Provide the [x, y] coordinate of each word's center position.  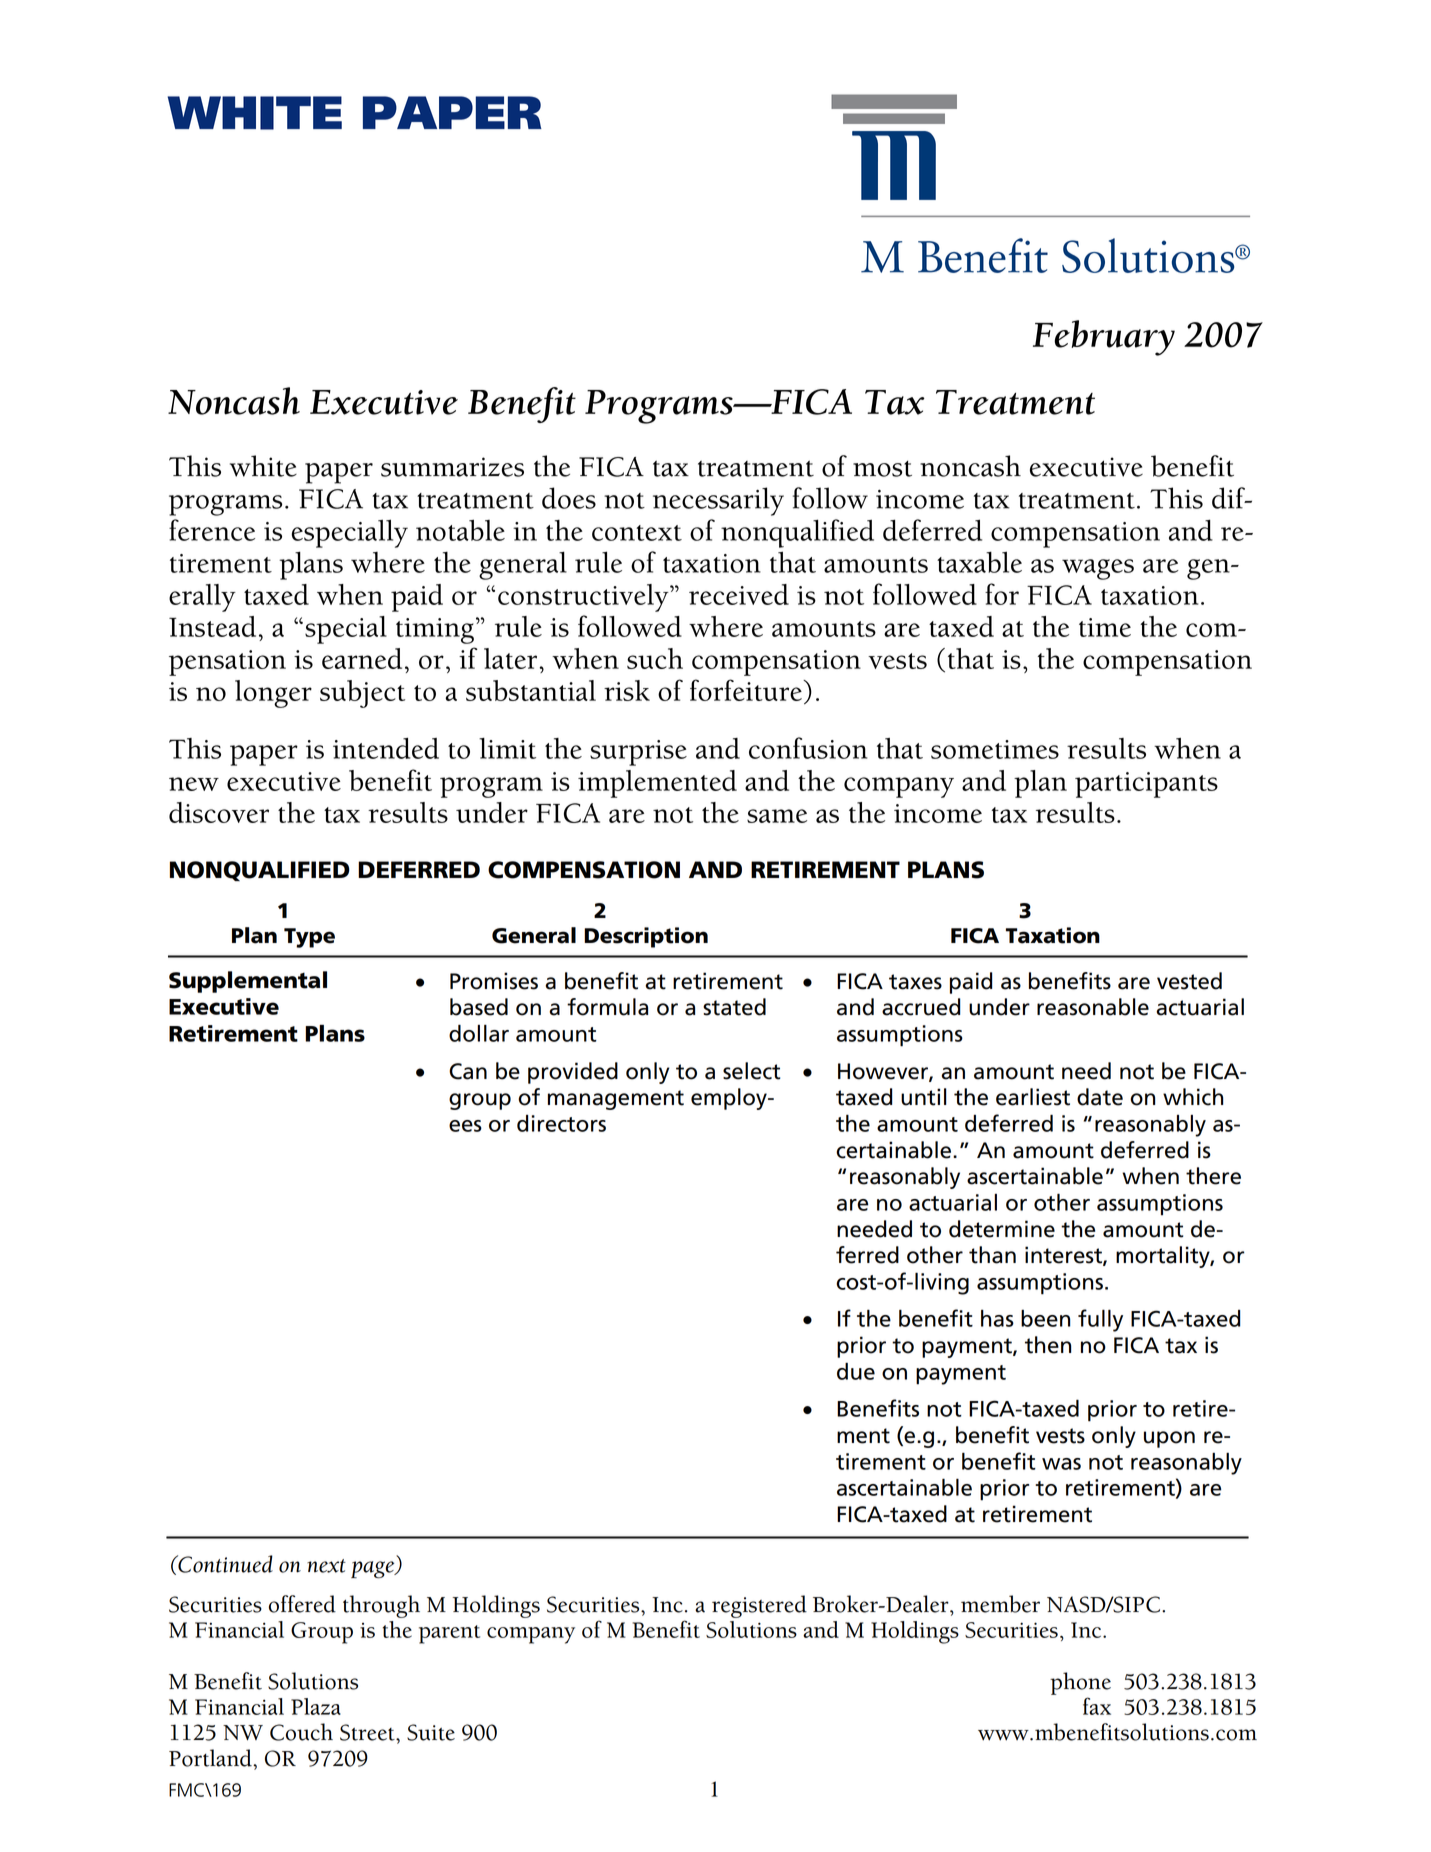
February [1104, 338]
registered [759, 1606]
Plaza [316, 1706]
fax [1097, 1706]
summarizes [452, 467]
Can [468, 1071]
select [751, 1071]
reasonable [1093, 1007]
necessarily [718, 501]
